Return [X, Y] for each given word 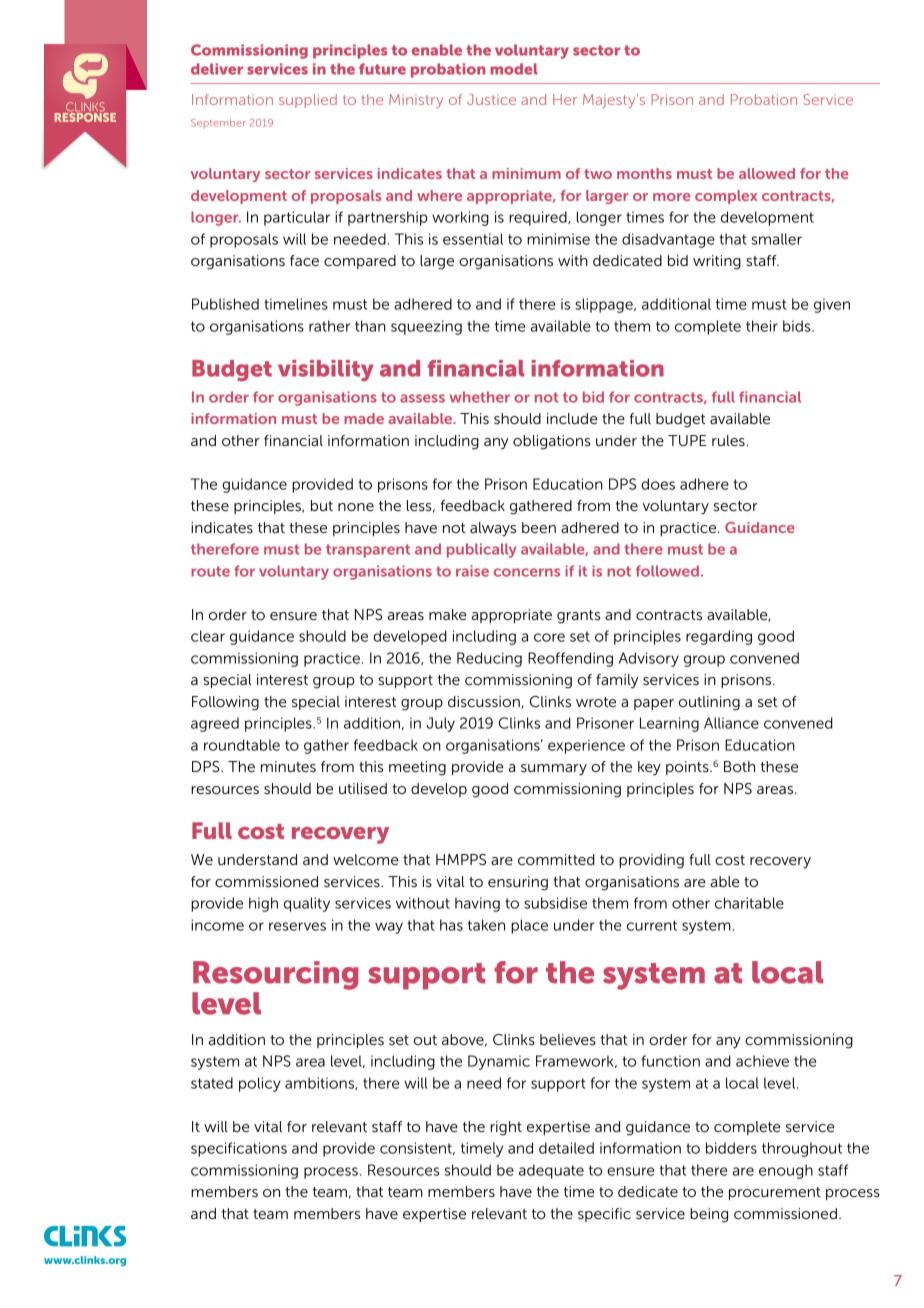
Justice [491, 99]
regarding [719, 637]
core [549, 637]
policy [260, 1084]
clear [208, 636]
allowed [767, 173]
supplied [308, 101]
